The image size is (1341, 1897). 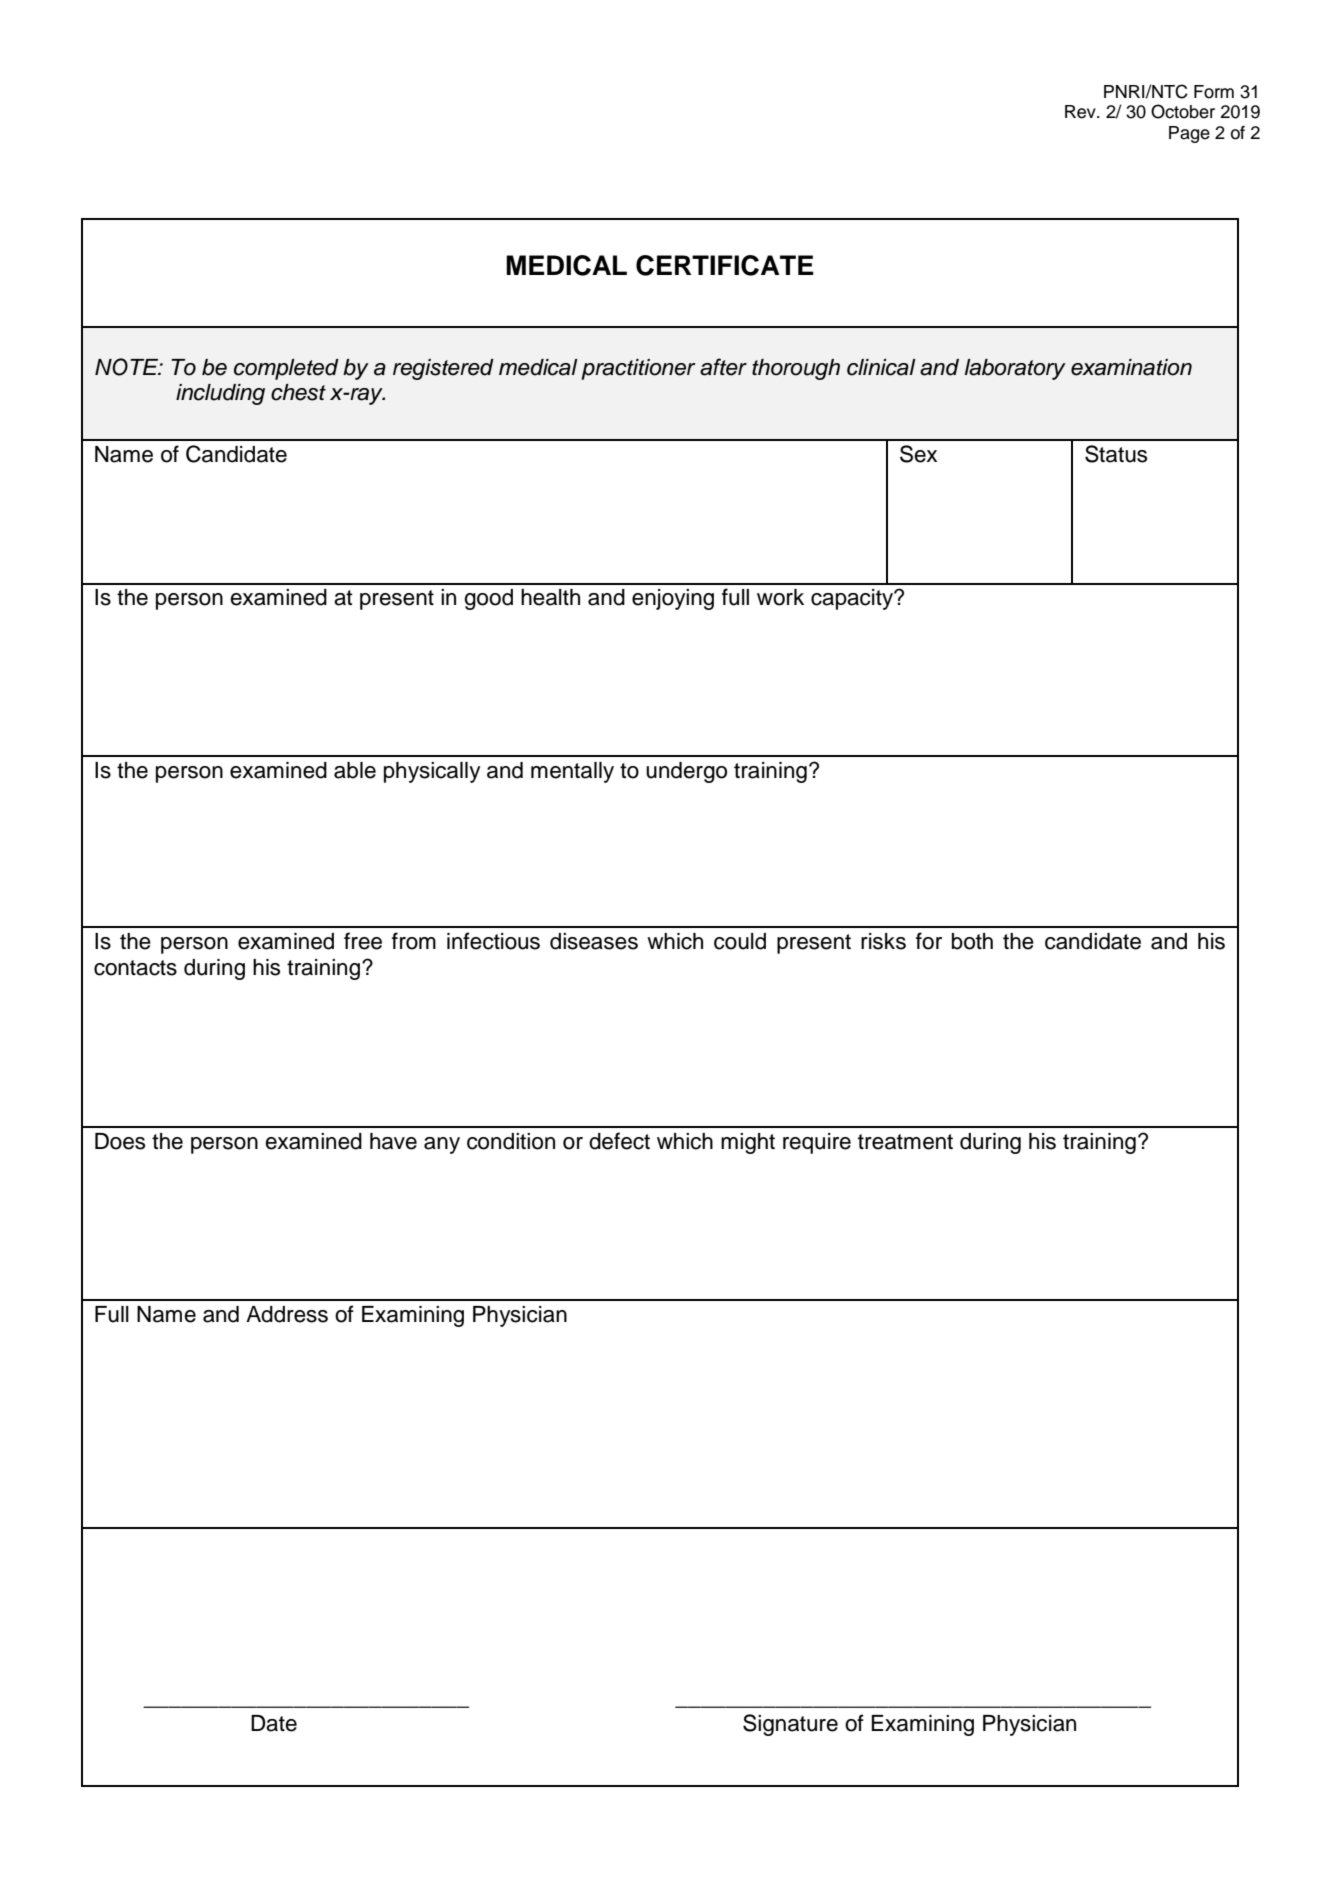 What do you see at coordinates (1116, 454) in the screenshot?
I see `Status` at bounding box center [1116, 454].
